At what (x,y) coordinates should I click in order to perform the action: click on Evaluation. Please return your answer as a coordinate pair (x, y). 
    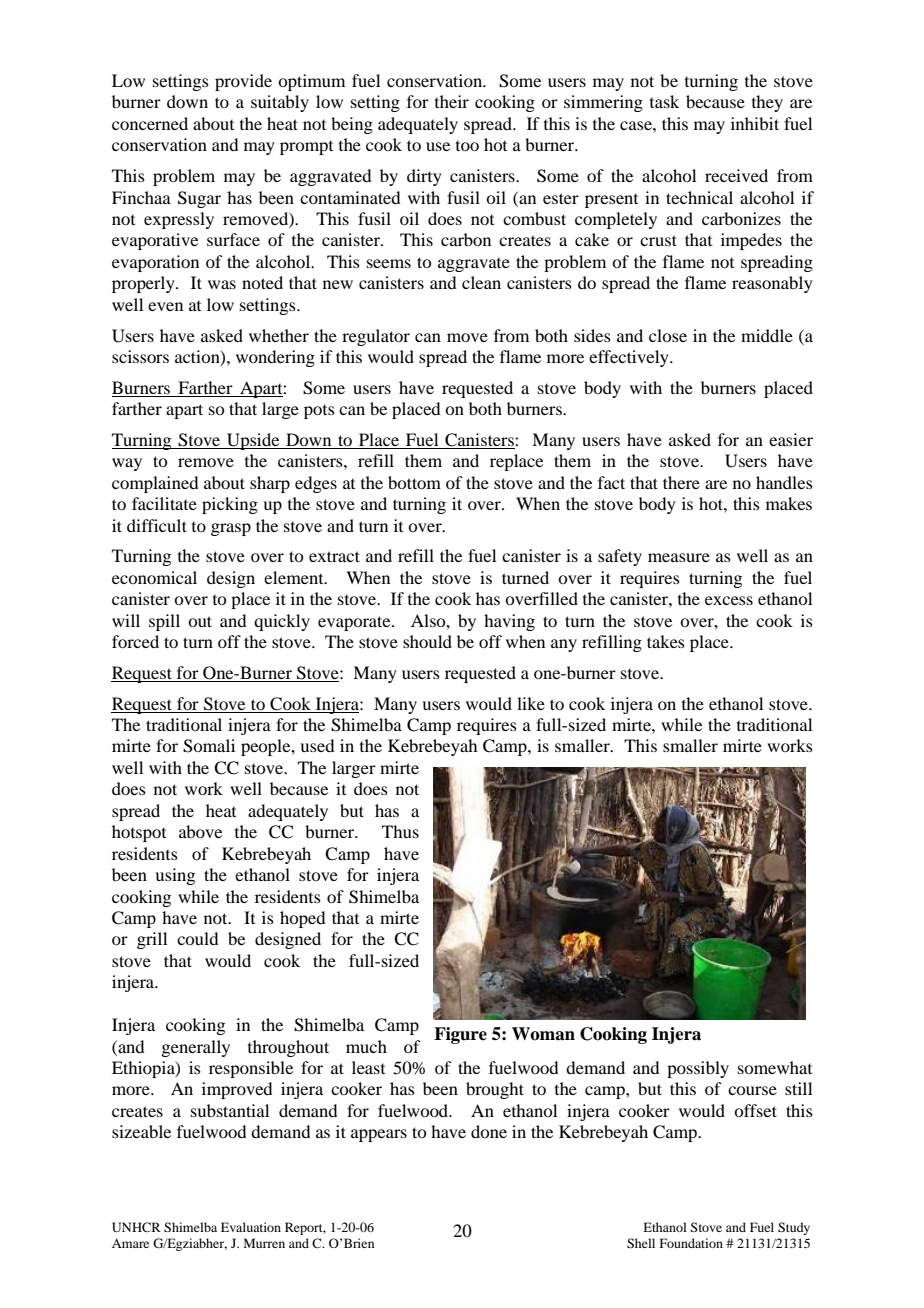
    Looking at the image, I should click on (251, 1227).
